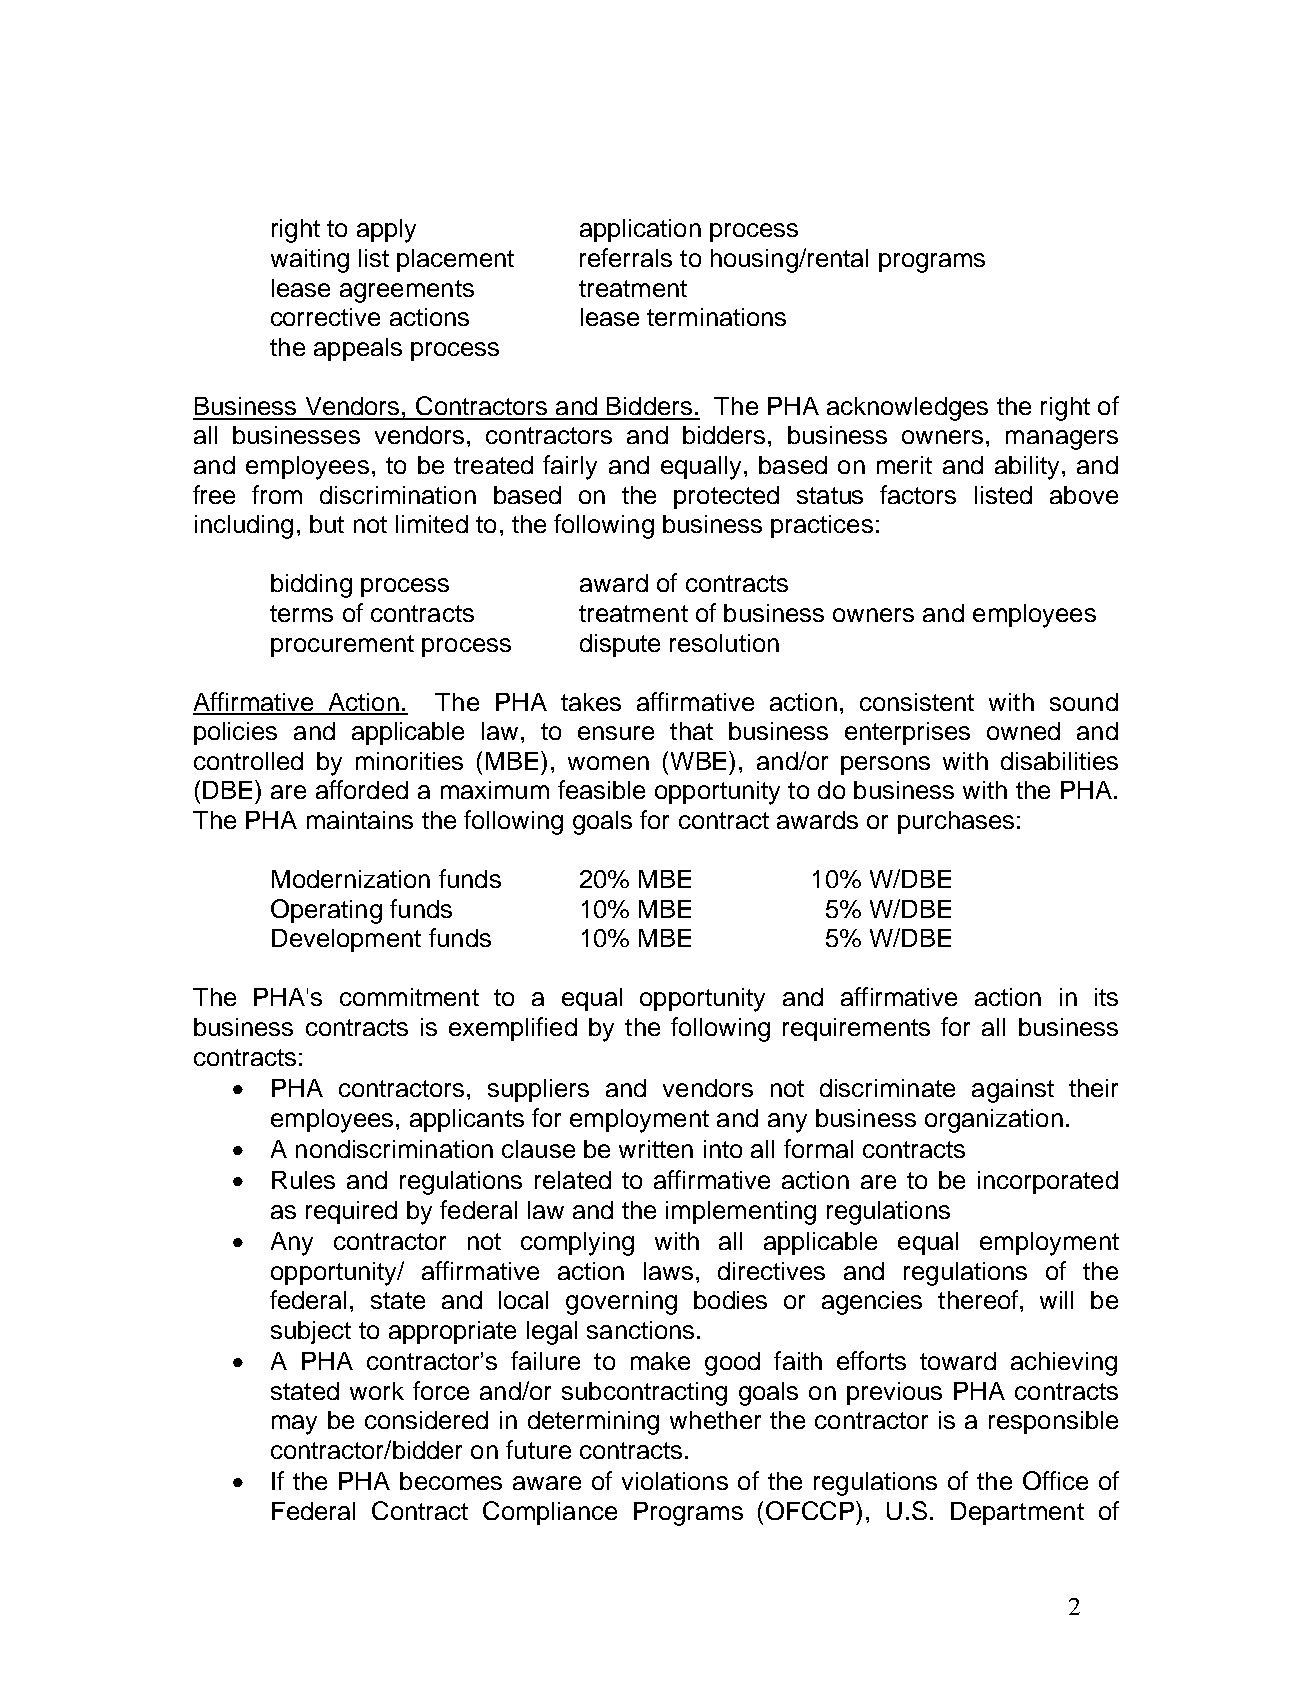 Image resolution: width=1312 pixels, height=1698 pixels. I want to click on Department, so click(1017, 1513).
